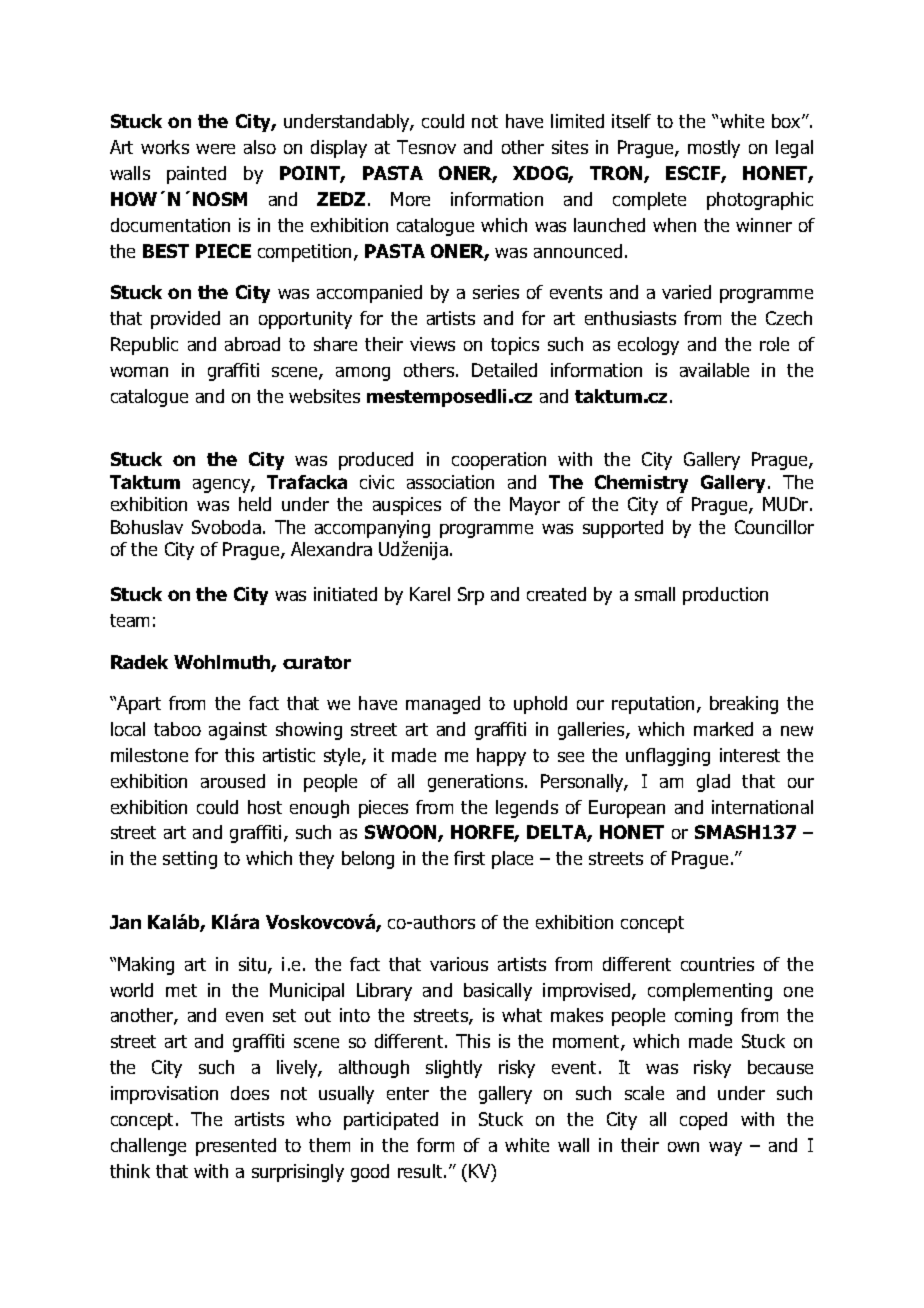 The height and width of the screenshot is (1308, 924). I want to click on participated, so click(391, 1121).
